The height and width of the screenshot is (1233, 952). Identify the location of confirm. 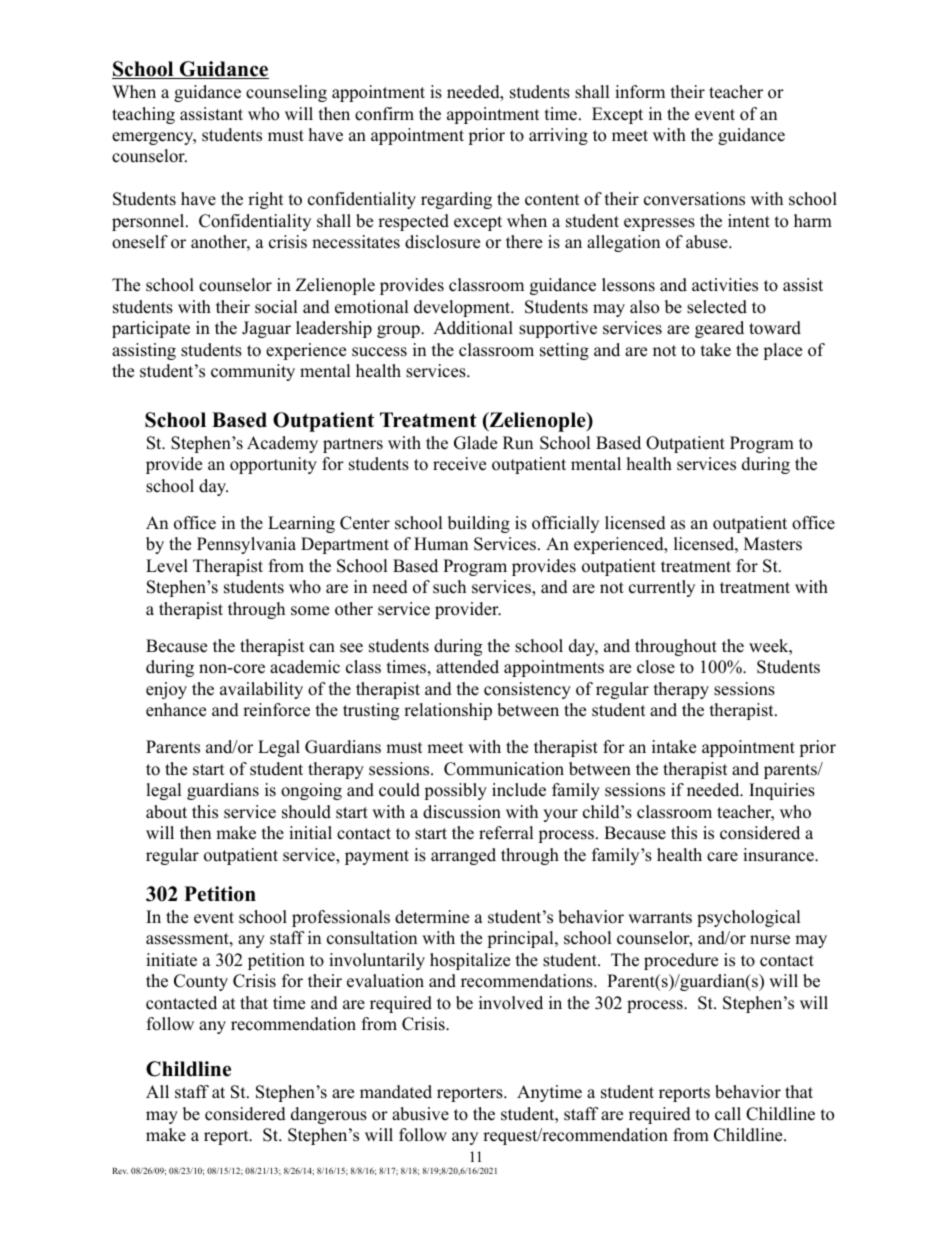
(384, 114).
